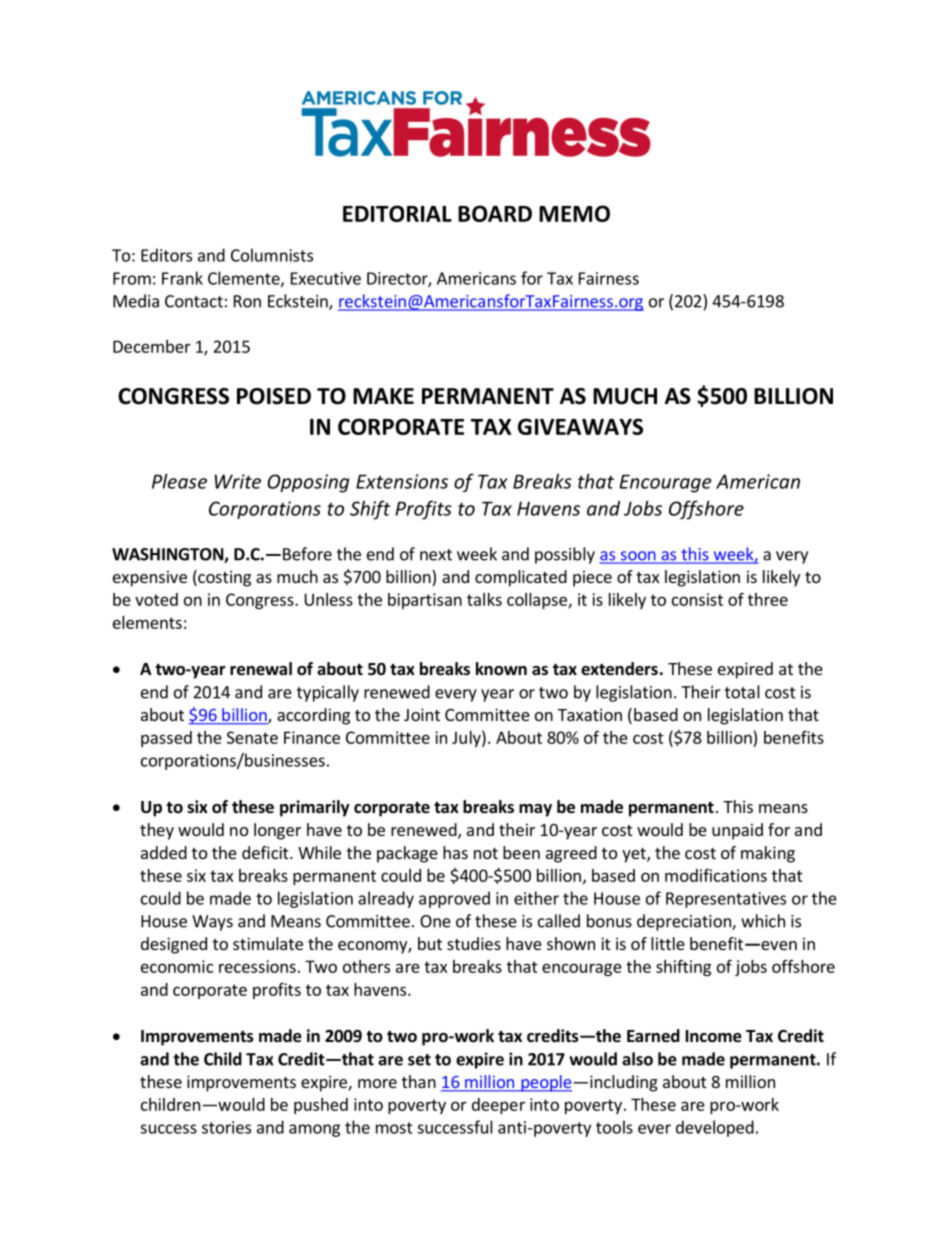 Image resolution: width=952 pixels, height=1233 pixels. I want to click on stories, so click(226, 1127).
